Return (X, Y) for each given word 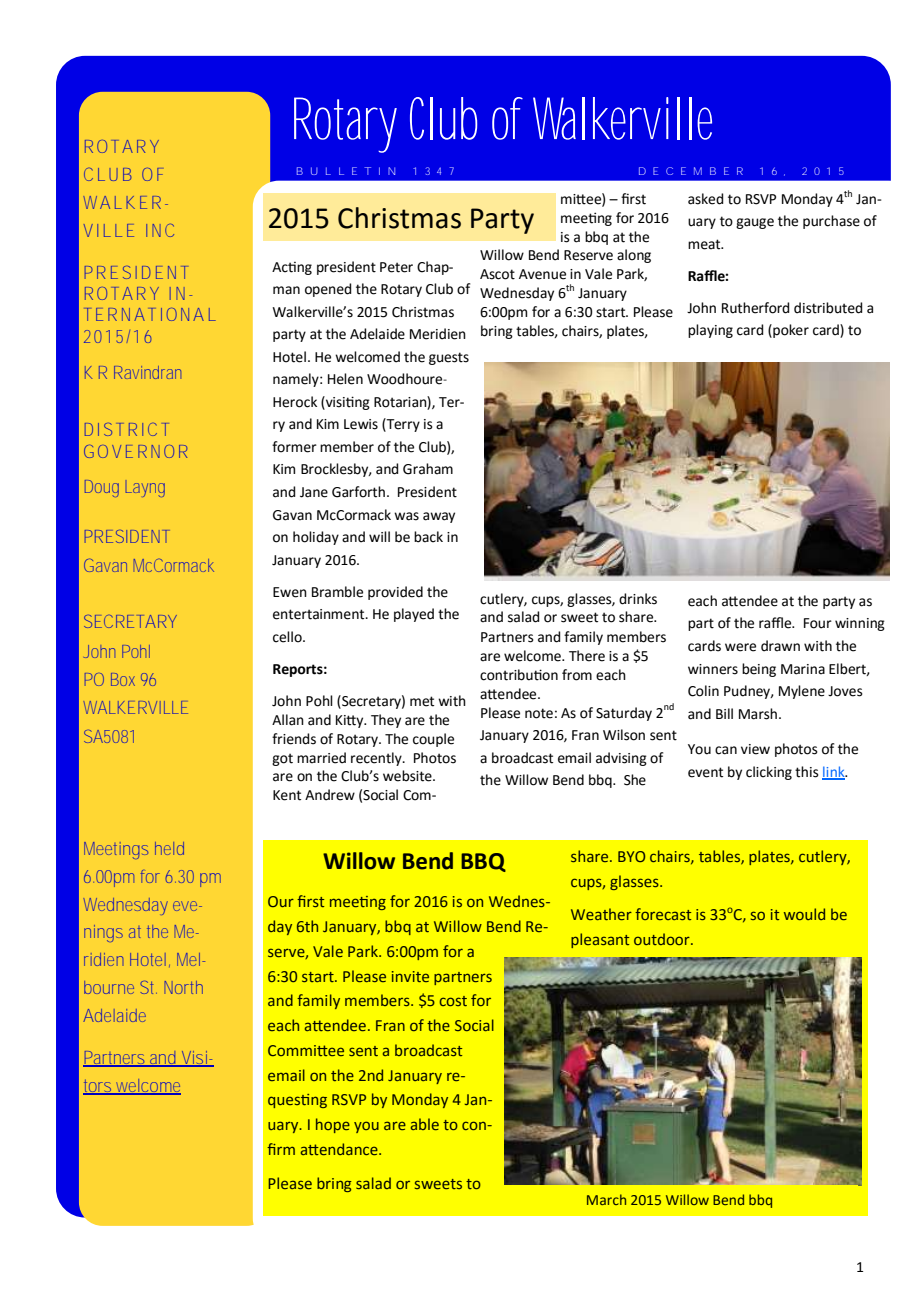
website (408, 776)
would (804, 914)
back (428, 537)
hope (333, 1125)
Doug (102, 488)
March (606, 1199)
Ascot (497, 274)
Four (818, 623)
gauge (755, 223)
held (169, 848)
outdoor (663, 939)
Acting (292, 268)
